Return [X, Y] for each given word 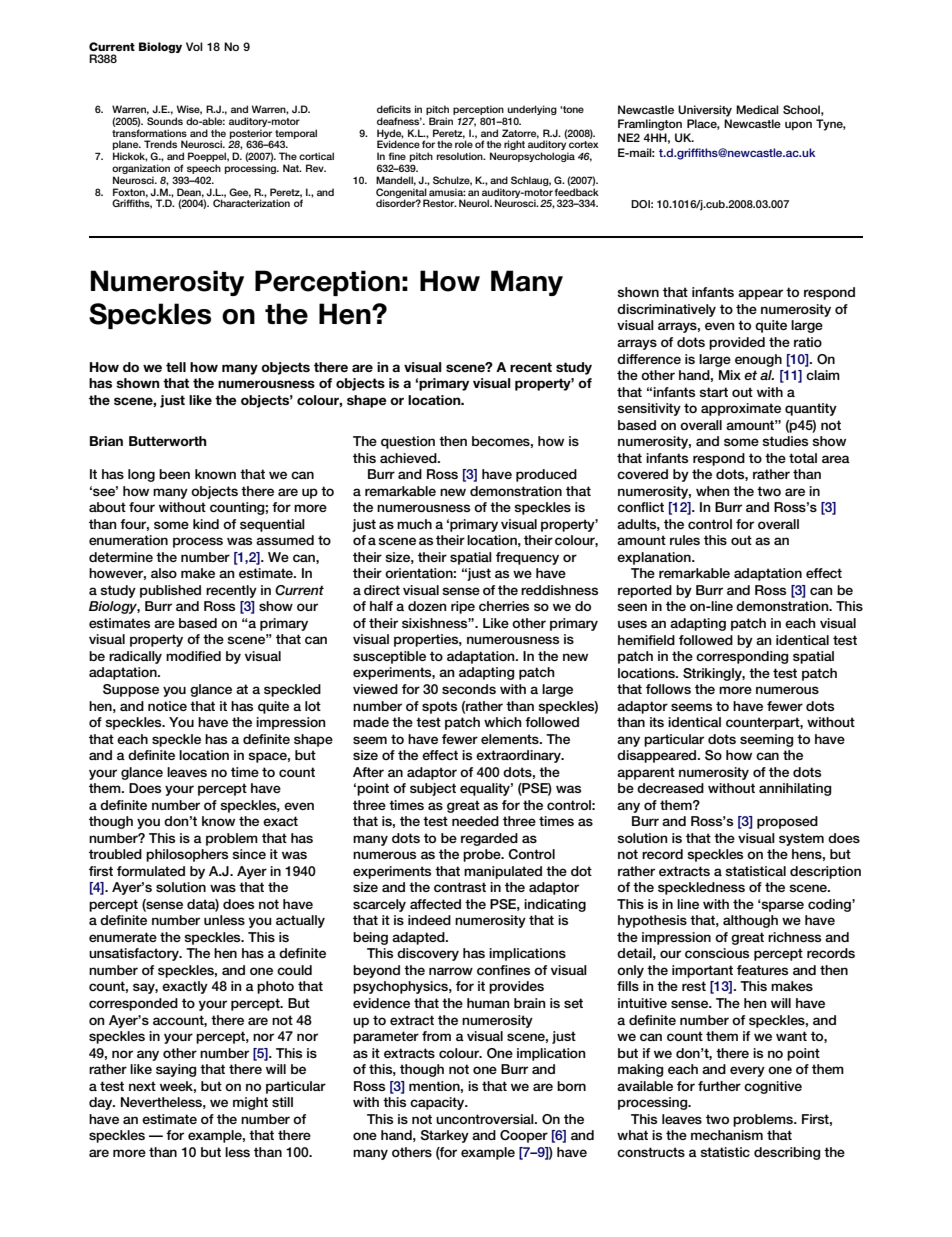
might [250, 1103]
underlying [532, 110]
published [170, 591]
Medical [757, 109]
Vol [194, 46]
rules [685, 540]
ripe [463, 607]
